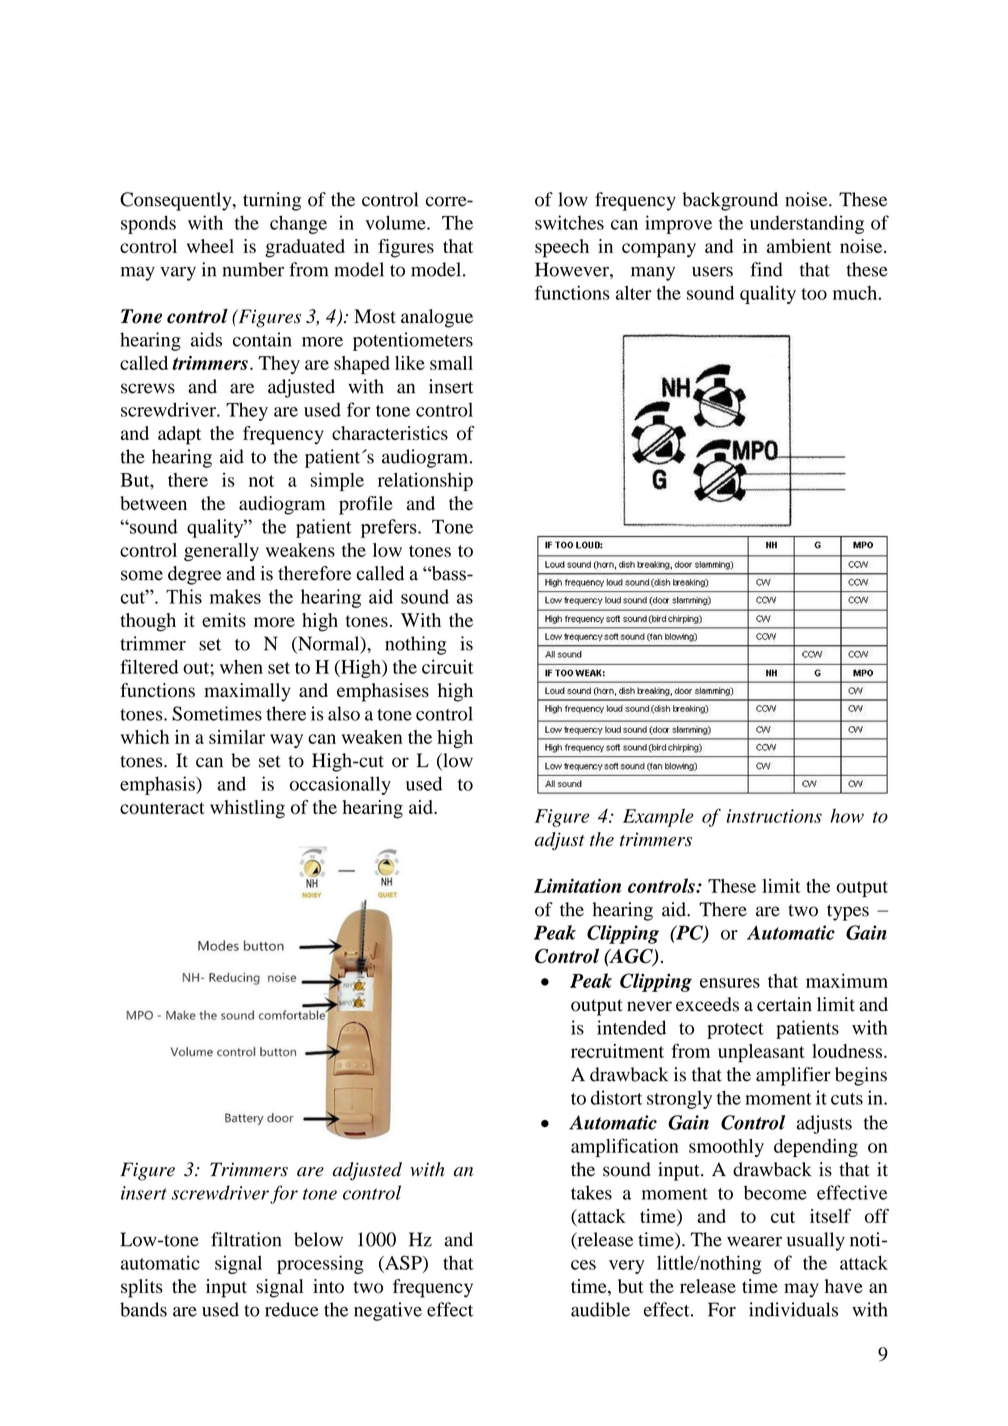 The width and height of the document is (1008, 1426). What do you see at coordinates (425, 481) in the document?
I see `relationship` at bounding box center [425, 481].
